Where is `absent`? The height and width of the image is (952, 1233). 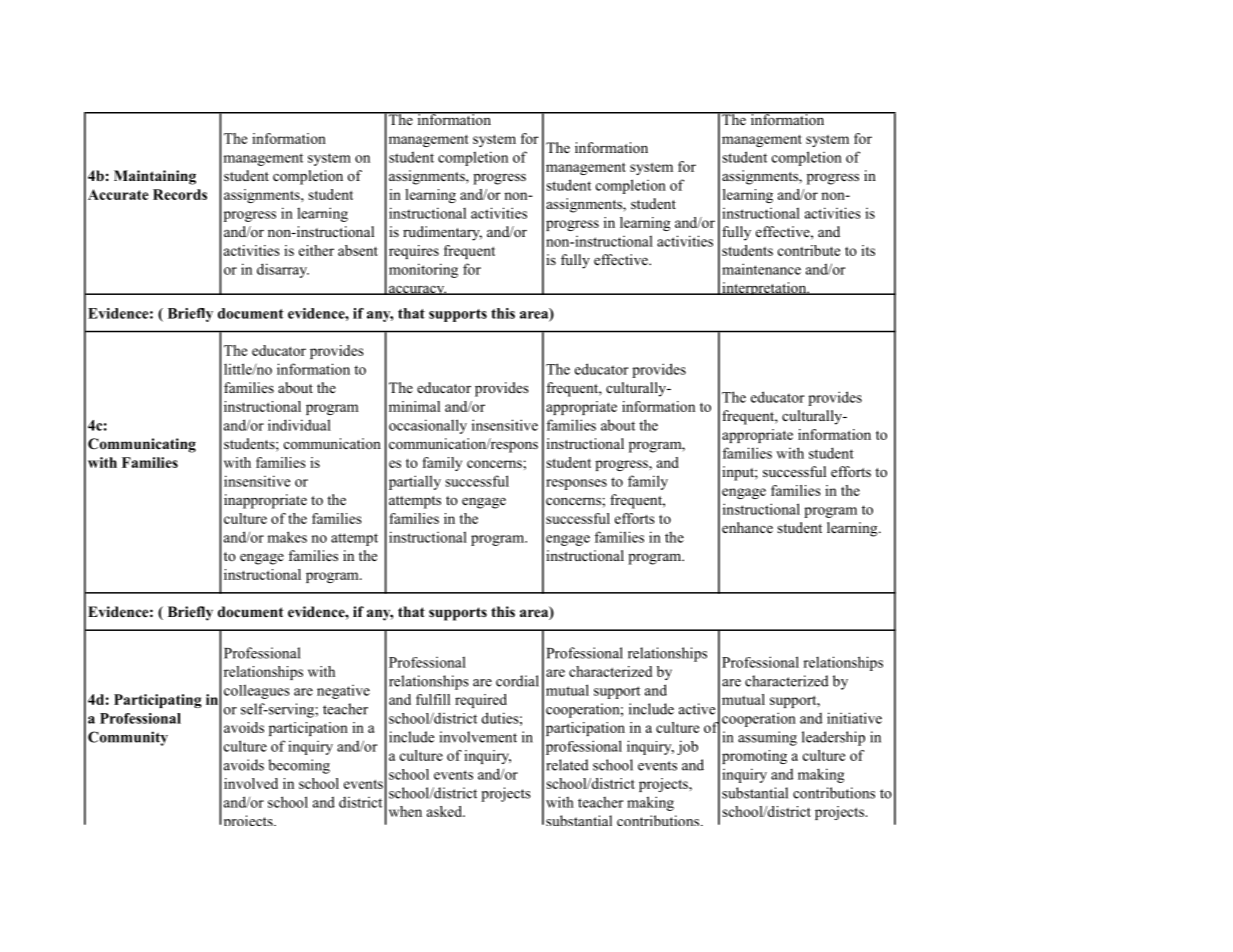 absent is located at coordinates (358, 250).
